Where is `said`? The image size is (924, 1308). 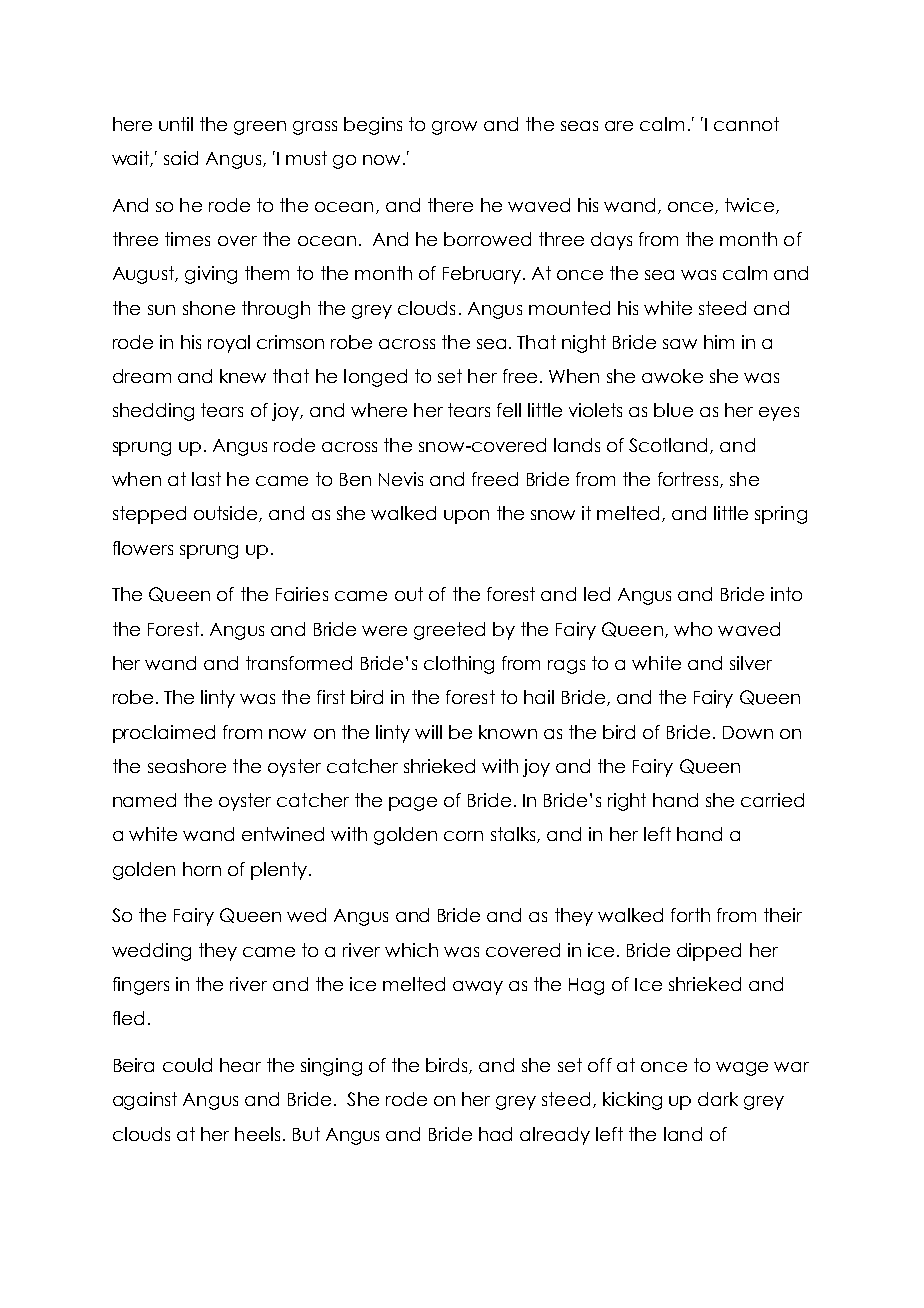
said is located at coordinates (181, 158).
